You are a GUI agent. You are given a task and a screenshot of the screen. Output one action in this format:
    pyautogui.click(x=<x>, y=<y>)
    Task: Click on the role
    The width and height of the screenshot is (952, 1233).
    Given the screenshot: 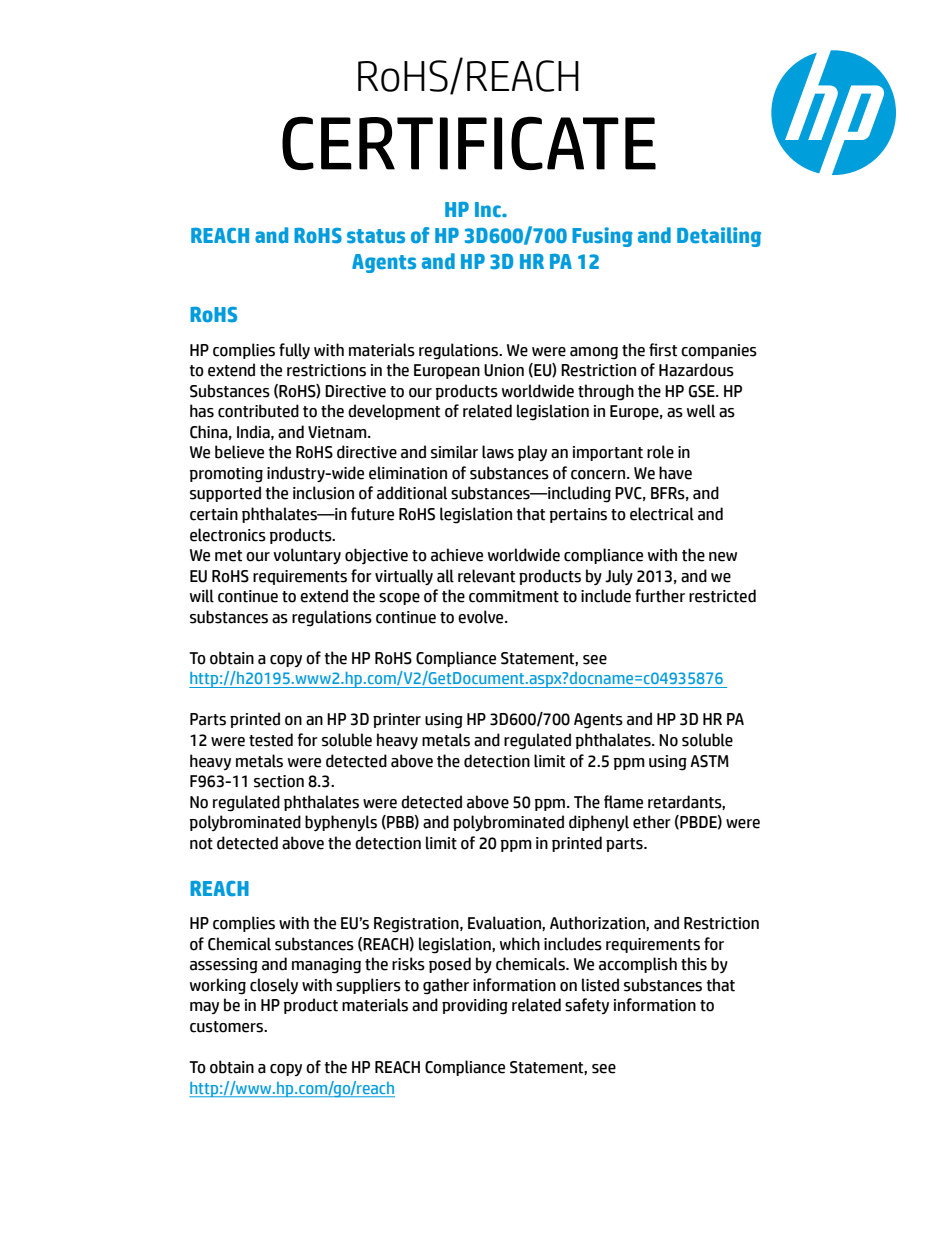 What is the action you would take?
    pyautogui.click(x=660, y=452)
